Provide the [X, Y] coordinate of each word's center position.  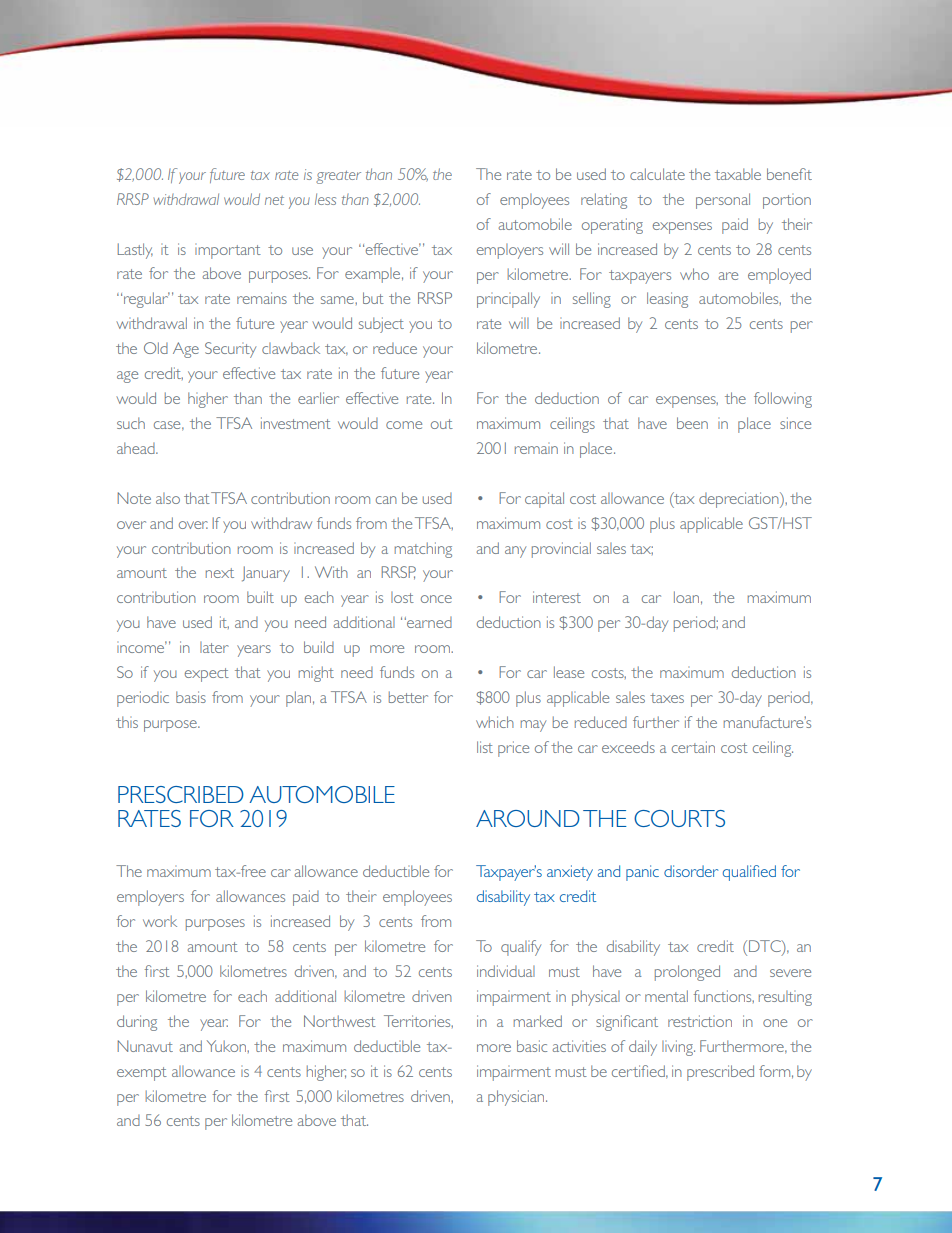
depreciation [740, 500]
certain [693, 747]
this [127, 722]
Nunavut [145, 1046]
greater [338, 177]
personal [723, 201]
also [168, 498]
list [485, 747]
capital [544, 500]
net [274, 200]
